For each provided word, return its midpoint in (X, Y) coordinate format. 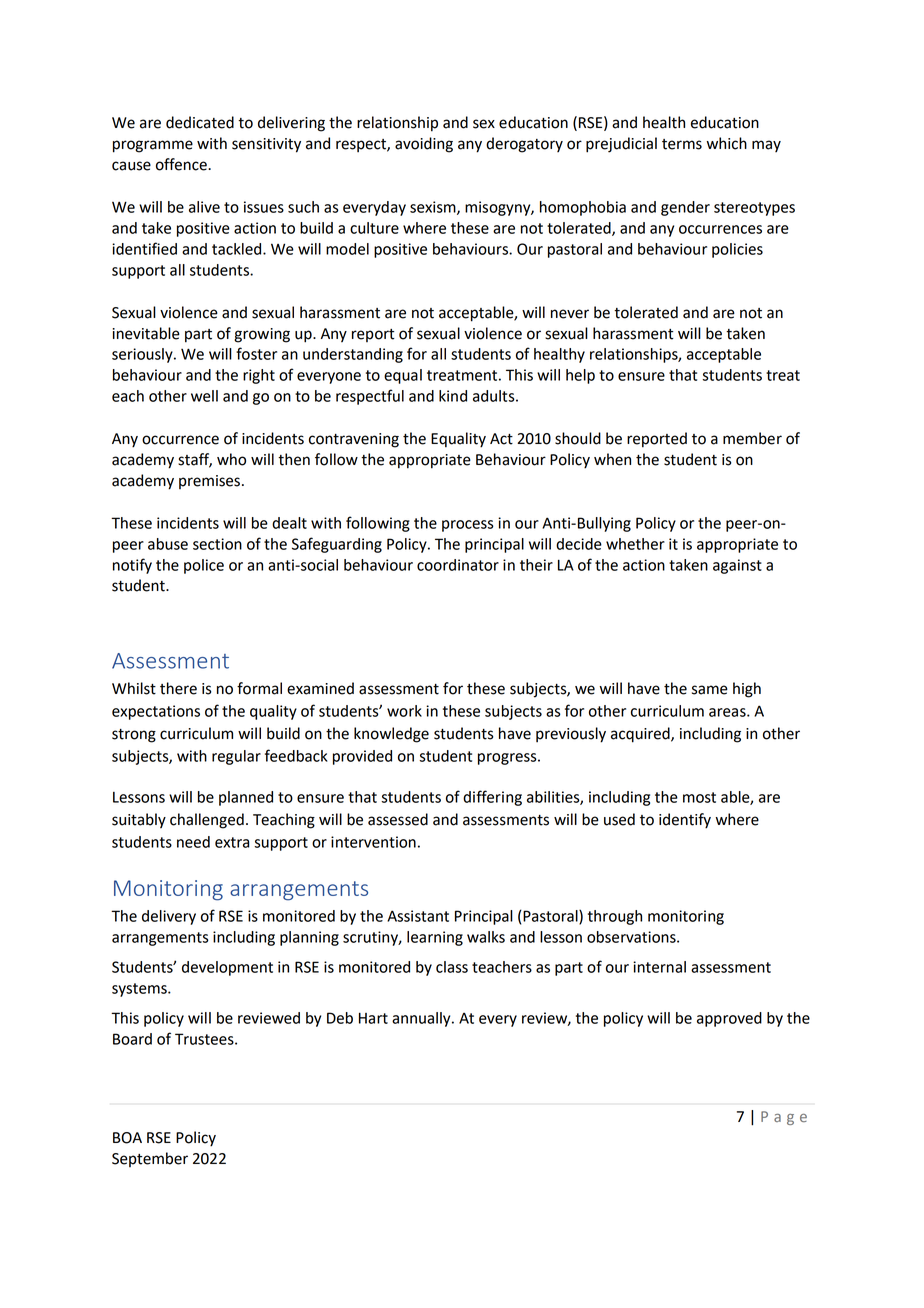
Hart (373, 1018)
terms (682, 144)
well (204, 396)
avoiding (424, 145)
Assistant (418, 916)
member (752, 438)
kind (453, 396)
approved (729, 1019)
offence (182, 164)
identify (685, 821)
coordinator (458, 565)
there (178, 688)
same (710, 690)
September (150, 1159)
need (193, 842)
